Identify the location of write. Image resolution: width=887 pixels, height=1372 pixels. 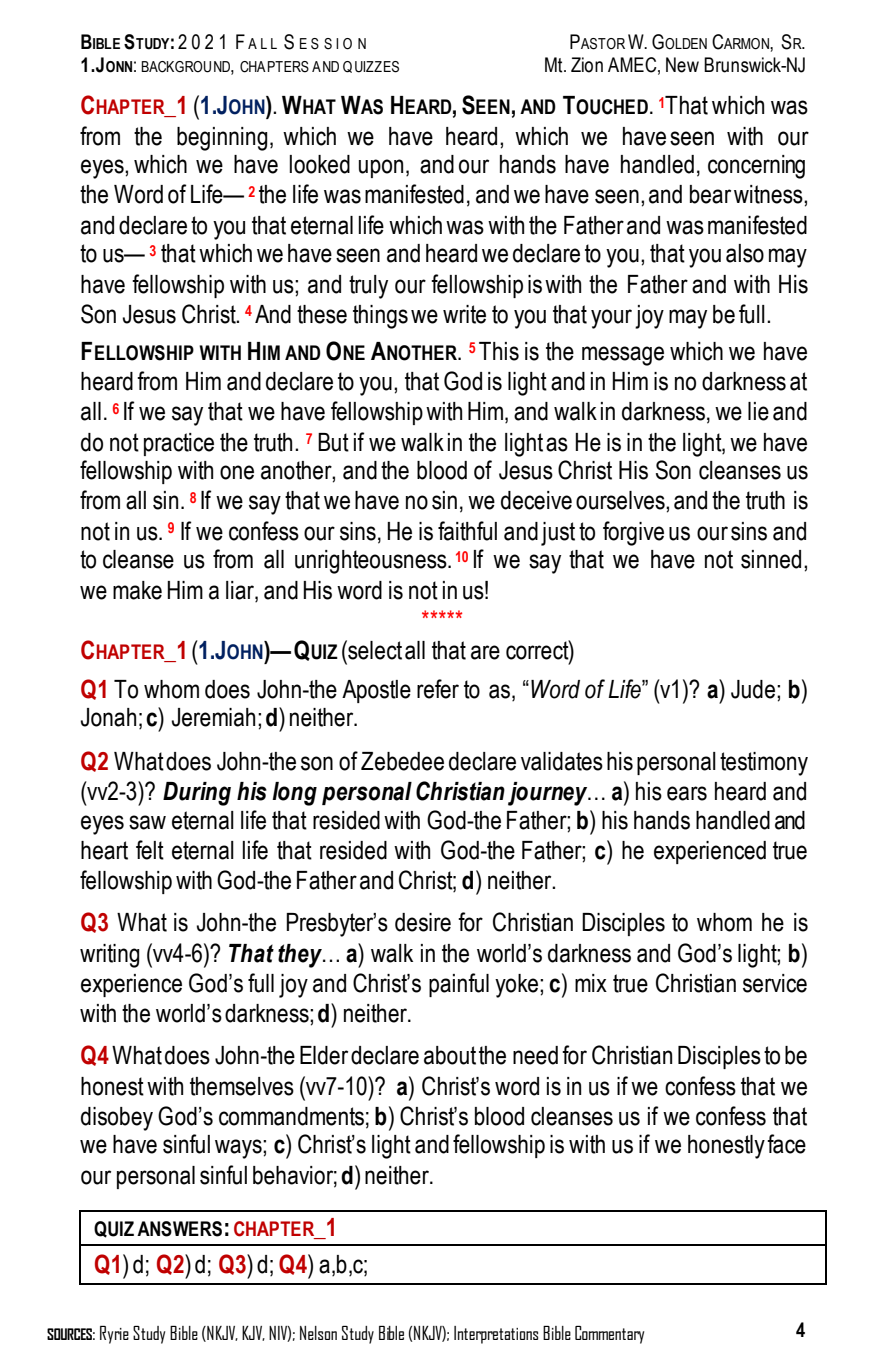
(464, 314).
